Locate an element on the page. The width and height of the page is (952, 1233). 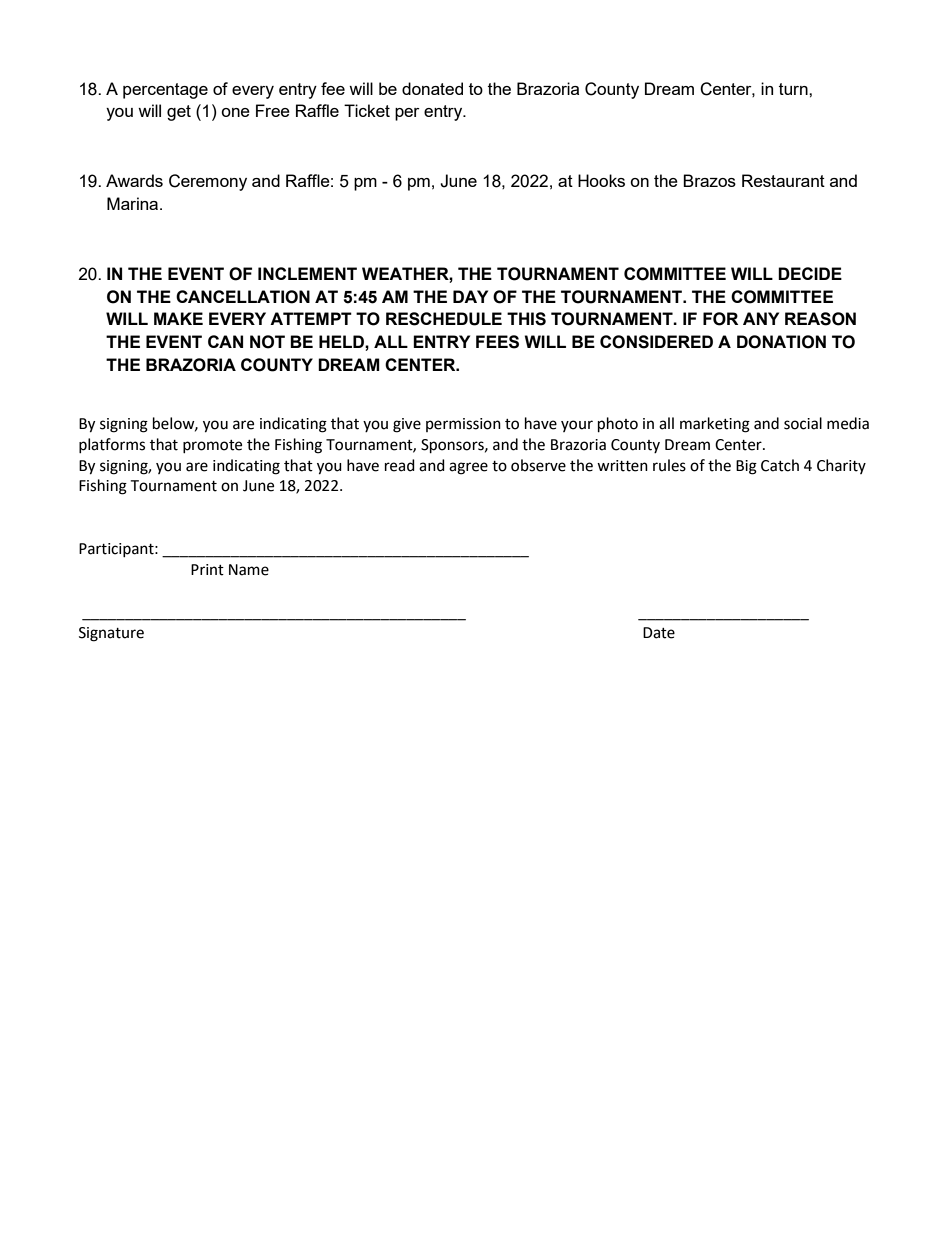
donated is located at coordinates (432, 88).
